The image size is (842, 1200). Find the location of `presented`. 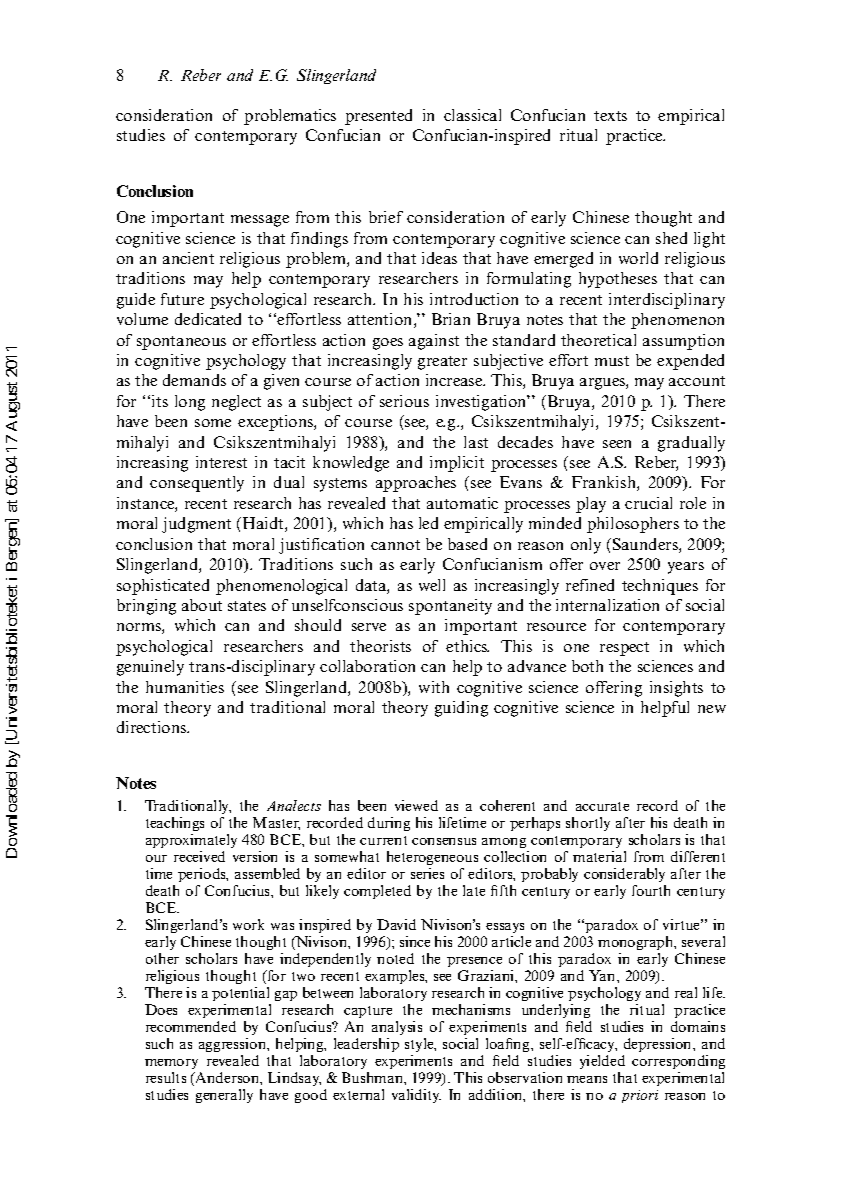

presented is located at coordinates (378, 117).
